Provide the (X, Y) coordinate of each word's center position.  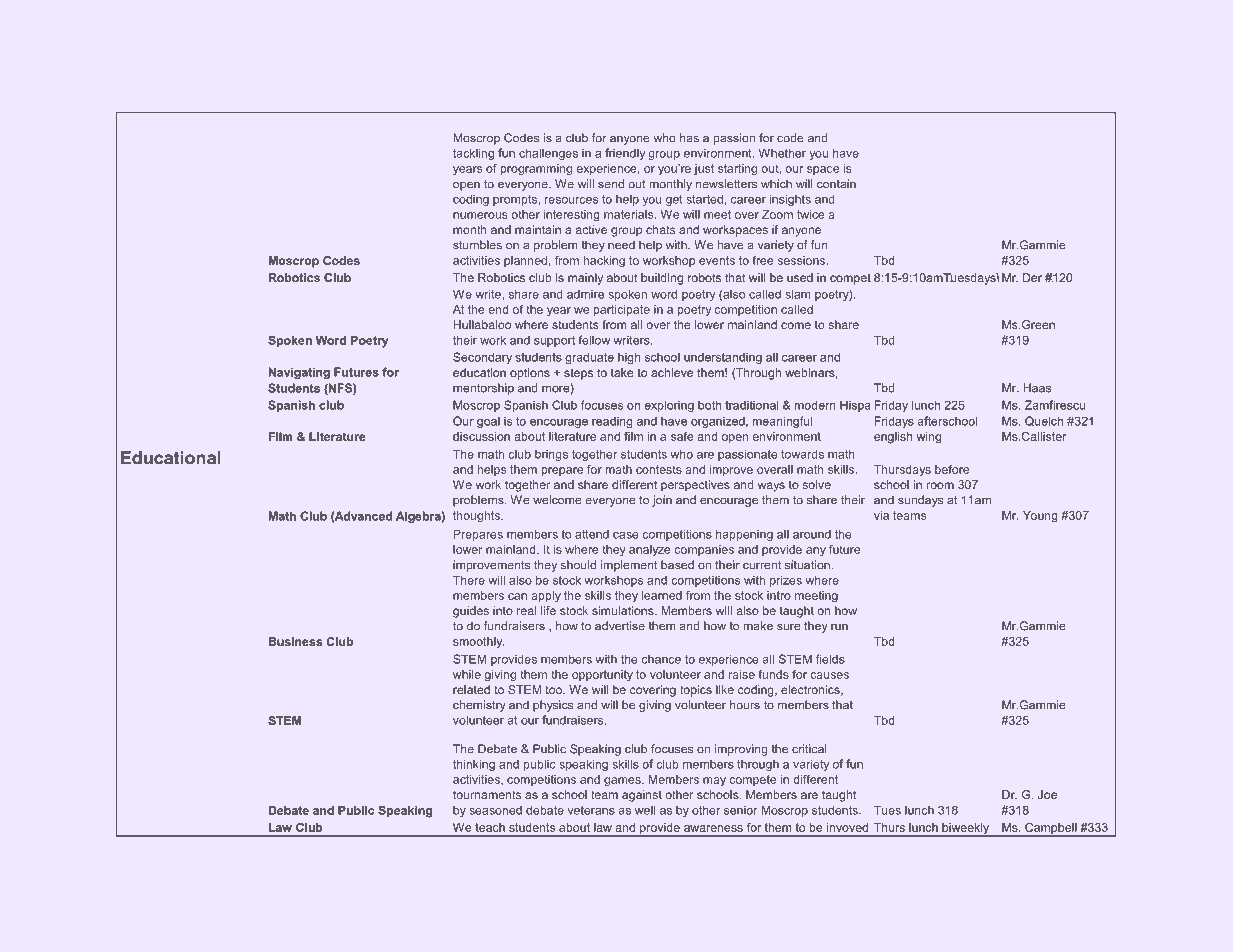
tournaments (487, 794)
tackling (473, 154)
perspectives (695, 486)
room (940, 485)
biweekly (966, 830)
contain (836, 184)
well (645, 810)
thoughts (477, 517)
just (704, 170)
